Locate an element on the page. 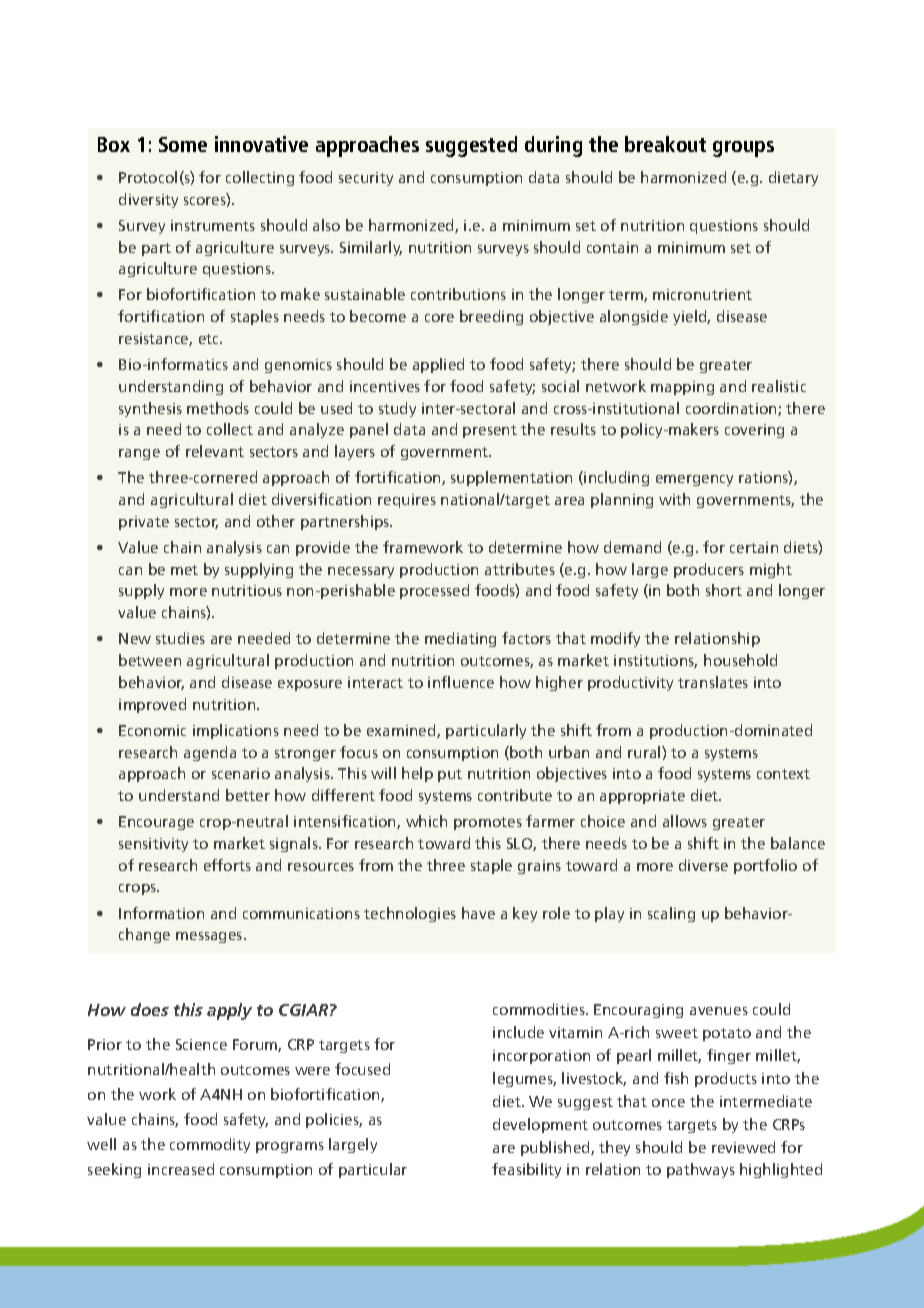 The image size is (924, 1308). reviewed is located at coordinates (743, 1147).
